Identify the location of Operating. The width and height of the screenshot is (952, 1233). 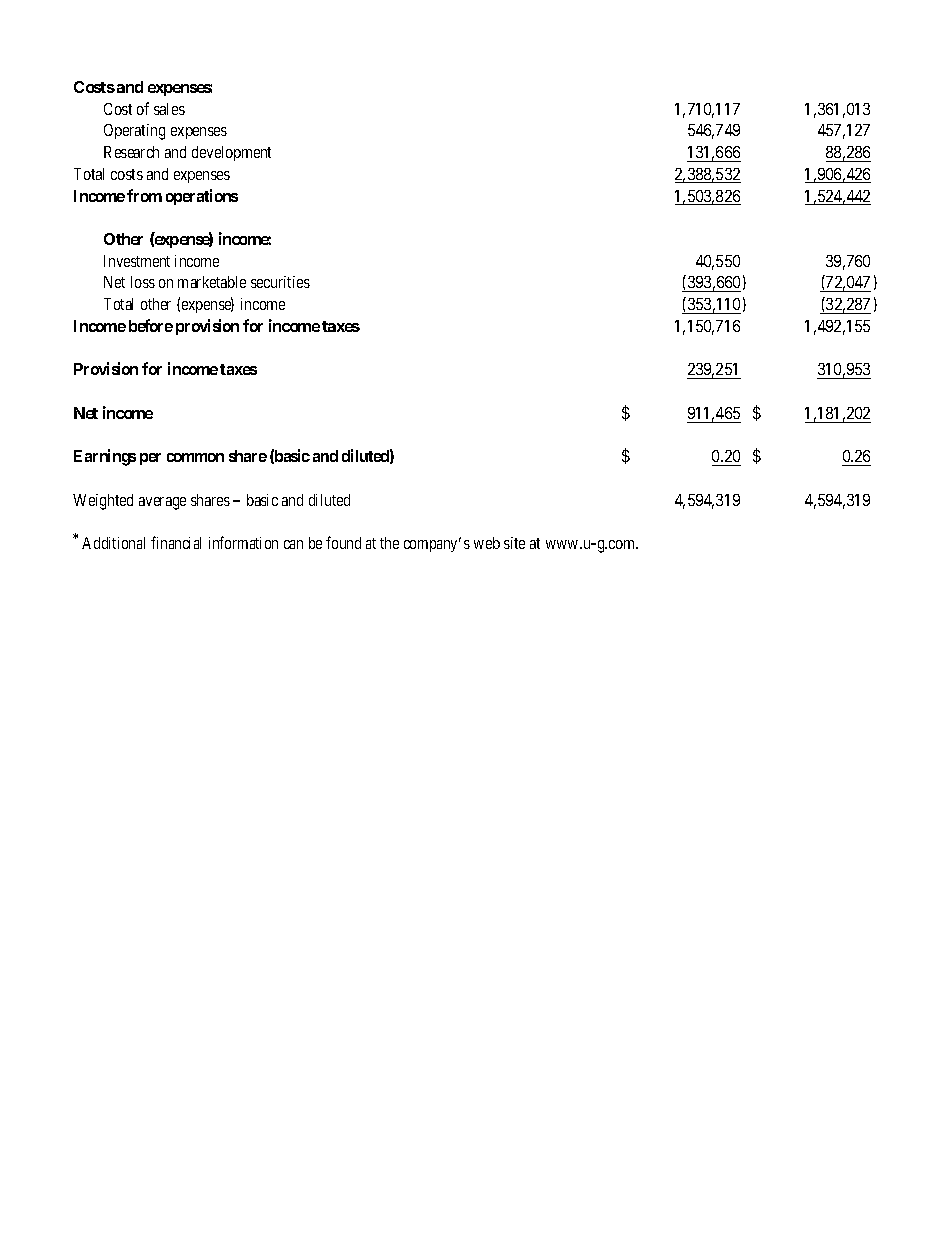
(134, 132).
